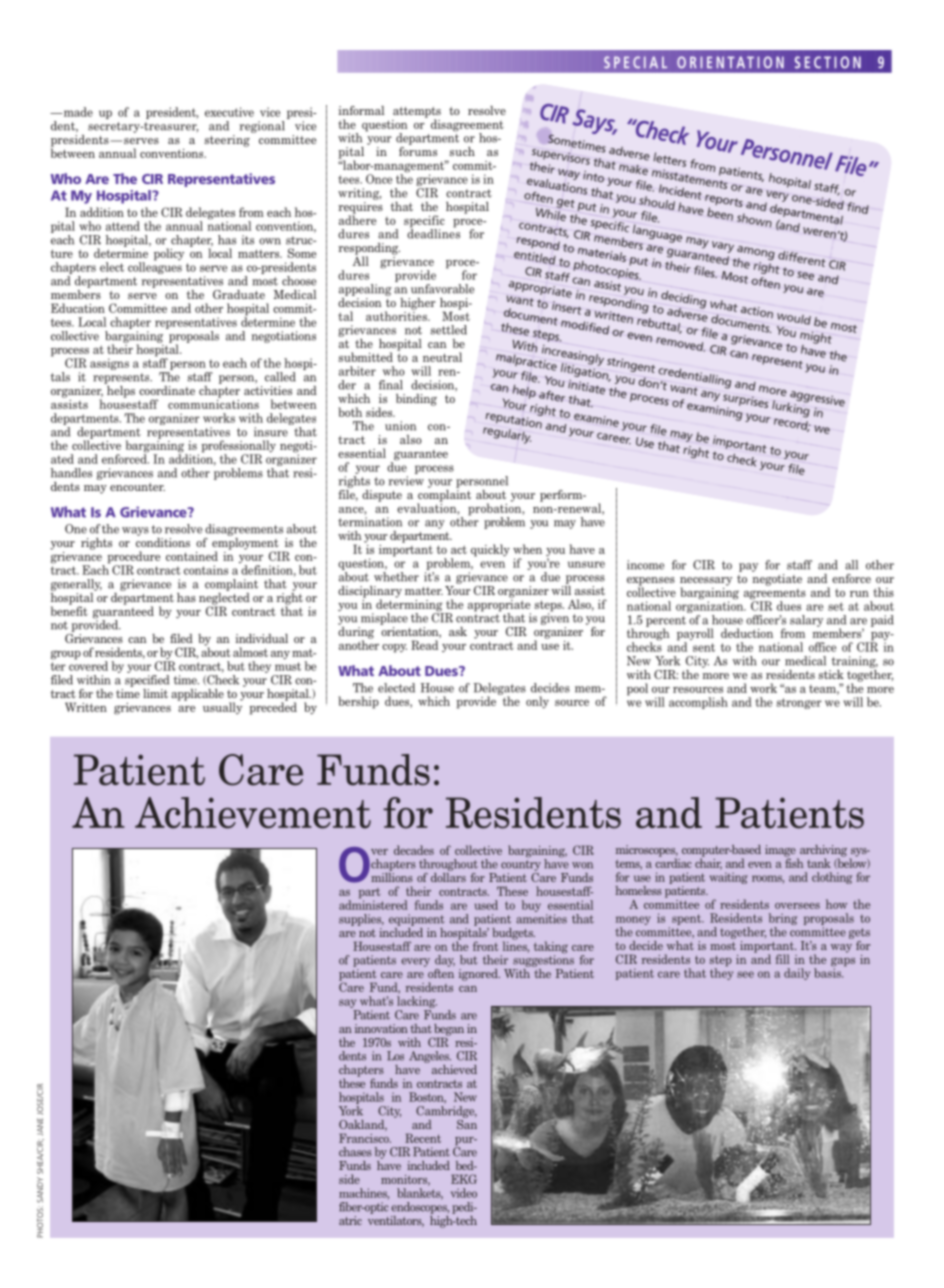 Image resolution: width=944 pixels, height=1288 pixels. What do you see at coordinates (406, 481) in the document?
I see `review` at bounding box center [406, 481].
